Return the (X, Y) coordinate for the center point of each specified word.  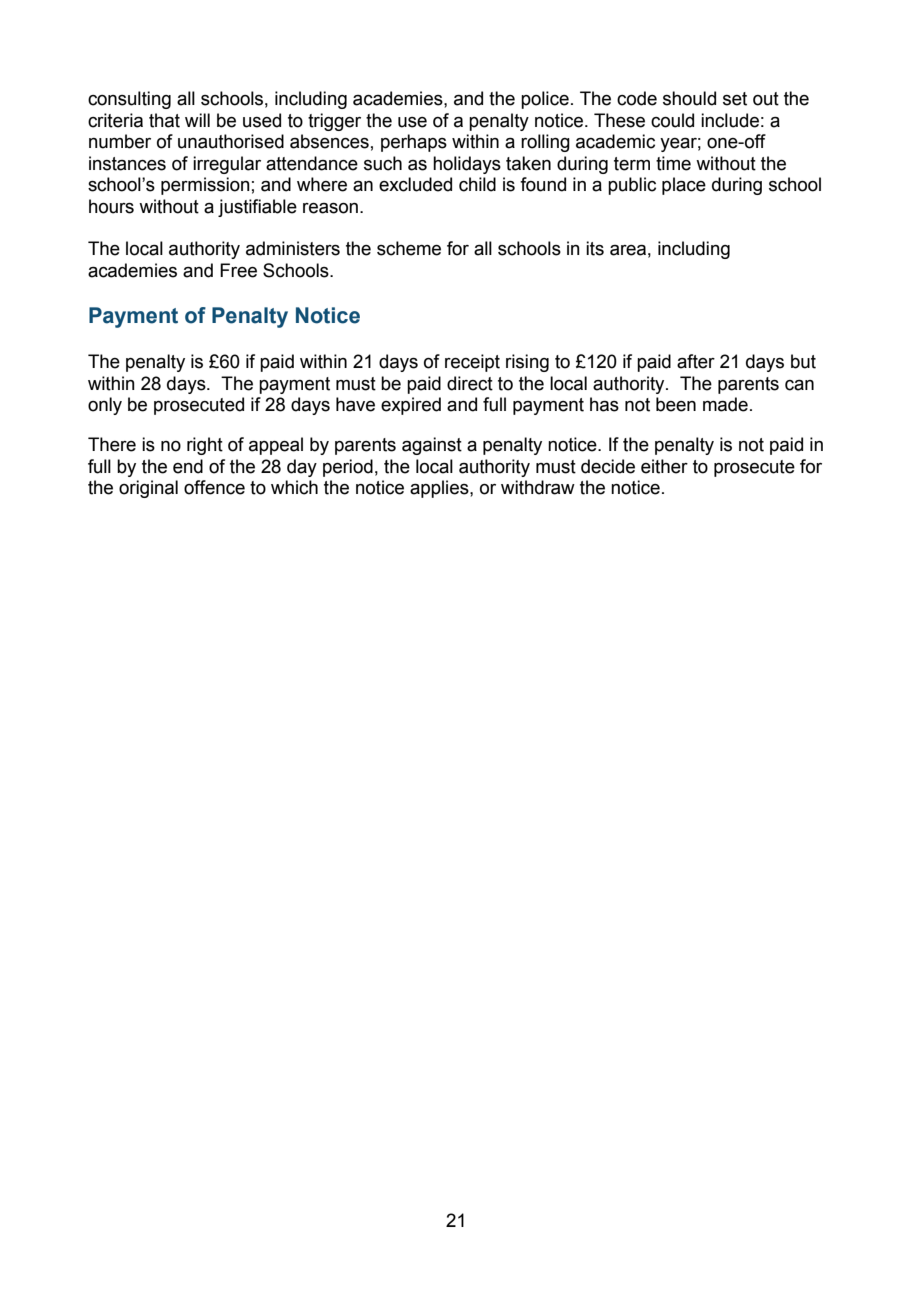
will (197, 120)
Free (238, 270)
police (545, 100)
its (595, 248)
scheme (409, 248)
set (735, 99)
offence (214, 487)
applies (440, 489)
